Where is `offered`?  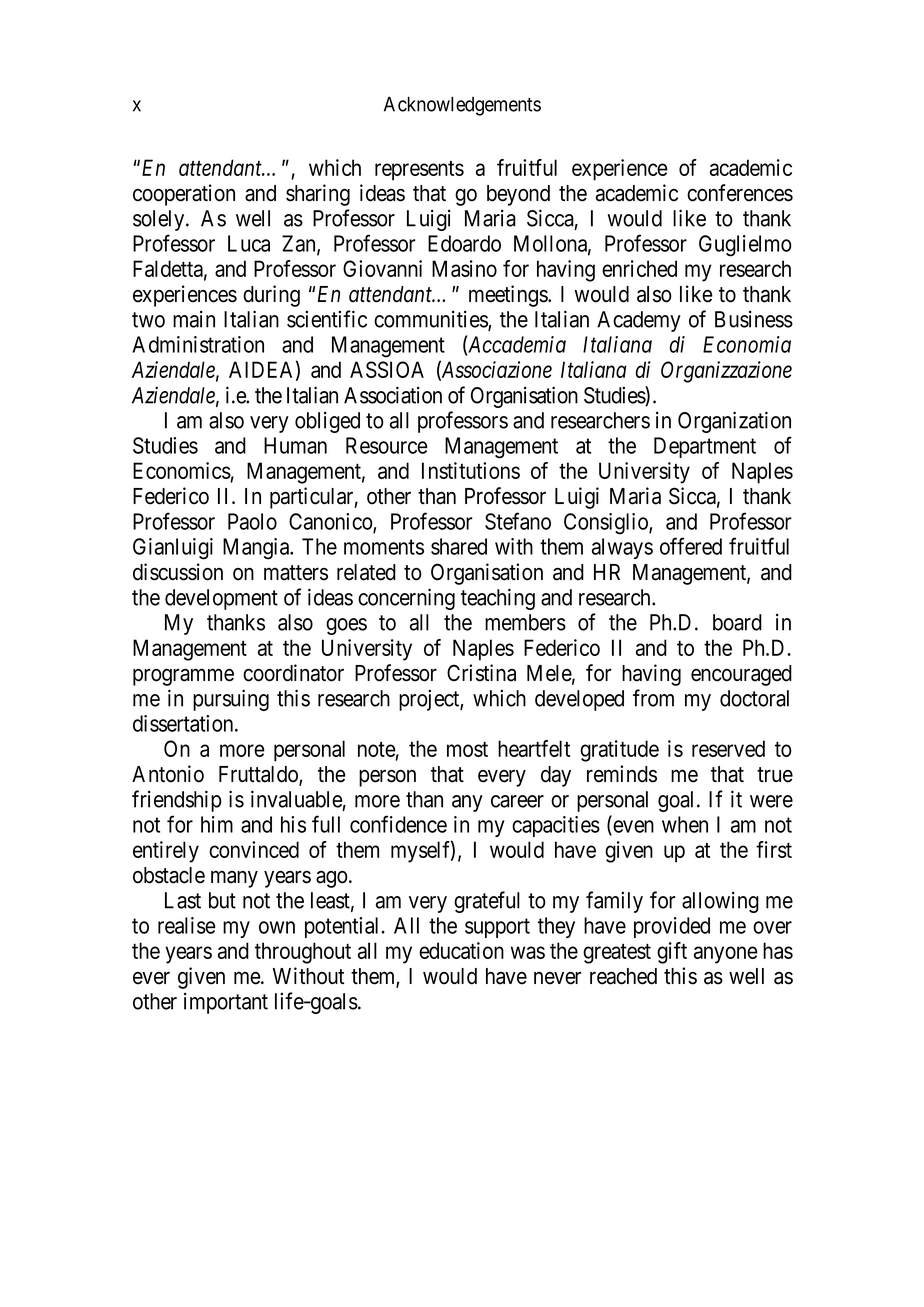 offered is located at coordinates (691, 546).
